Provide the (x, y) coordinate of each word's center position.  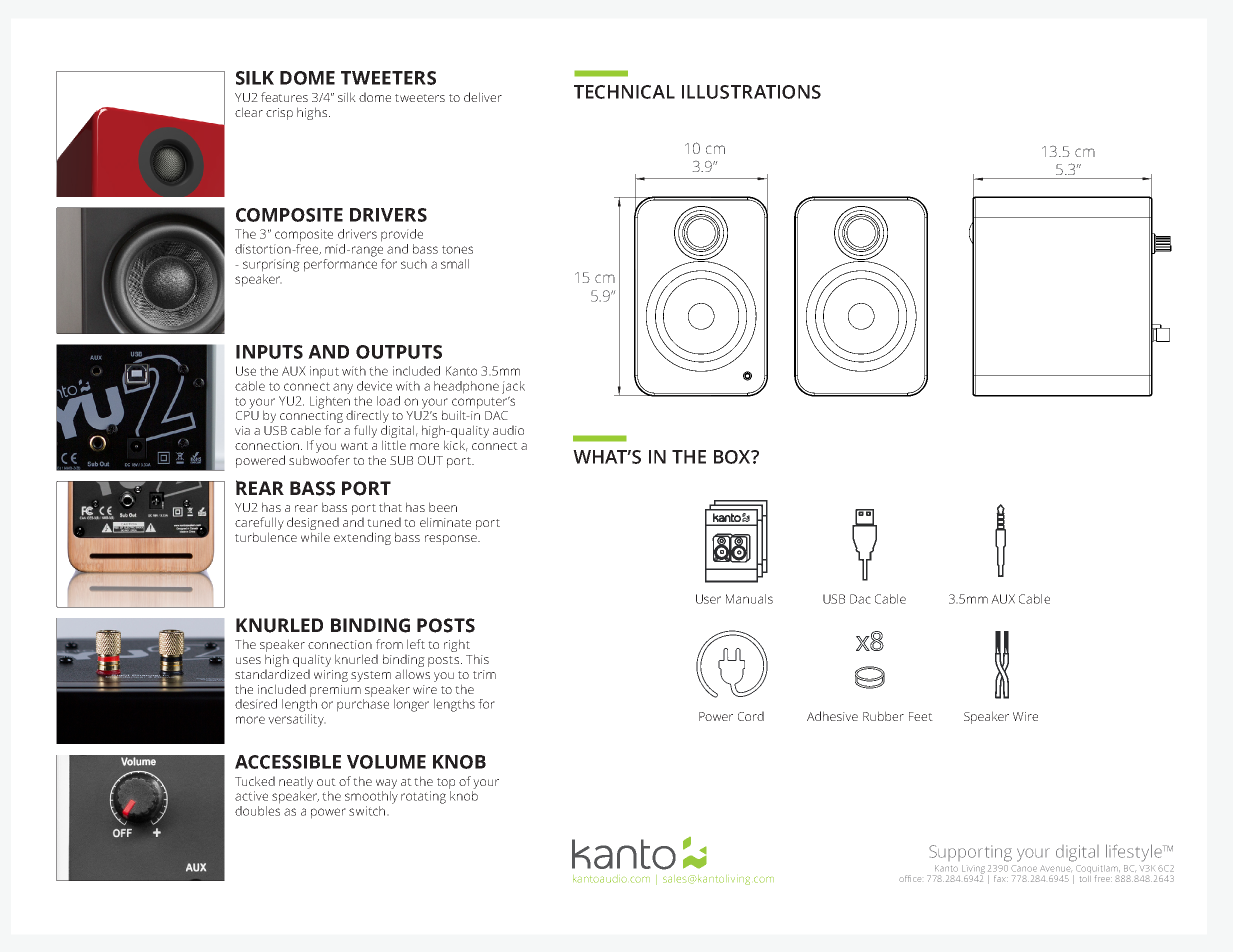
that (390, 507)
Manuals (749, 599)
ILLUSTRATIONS (751, 92)
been (443, 507)
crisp (279, 114)
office (910, 878)
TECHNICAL (624, 92)
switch (367, 811)
